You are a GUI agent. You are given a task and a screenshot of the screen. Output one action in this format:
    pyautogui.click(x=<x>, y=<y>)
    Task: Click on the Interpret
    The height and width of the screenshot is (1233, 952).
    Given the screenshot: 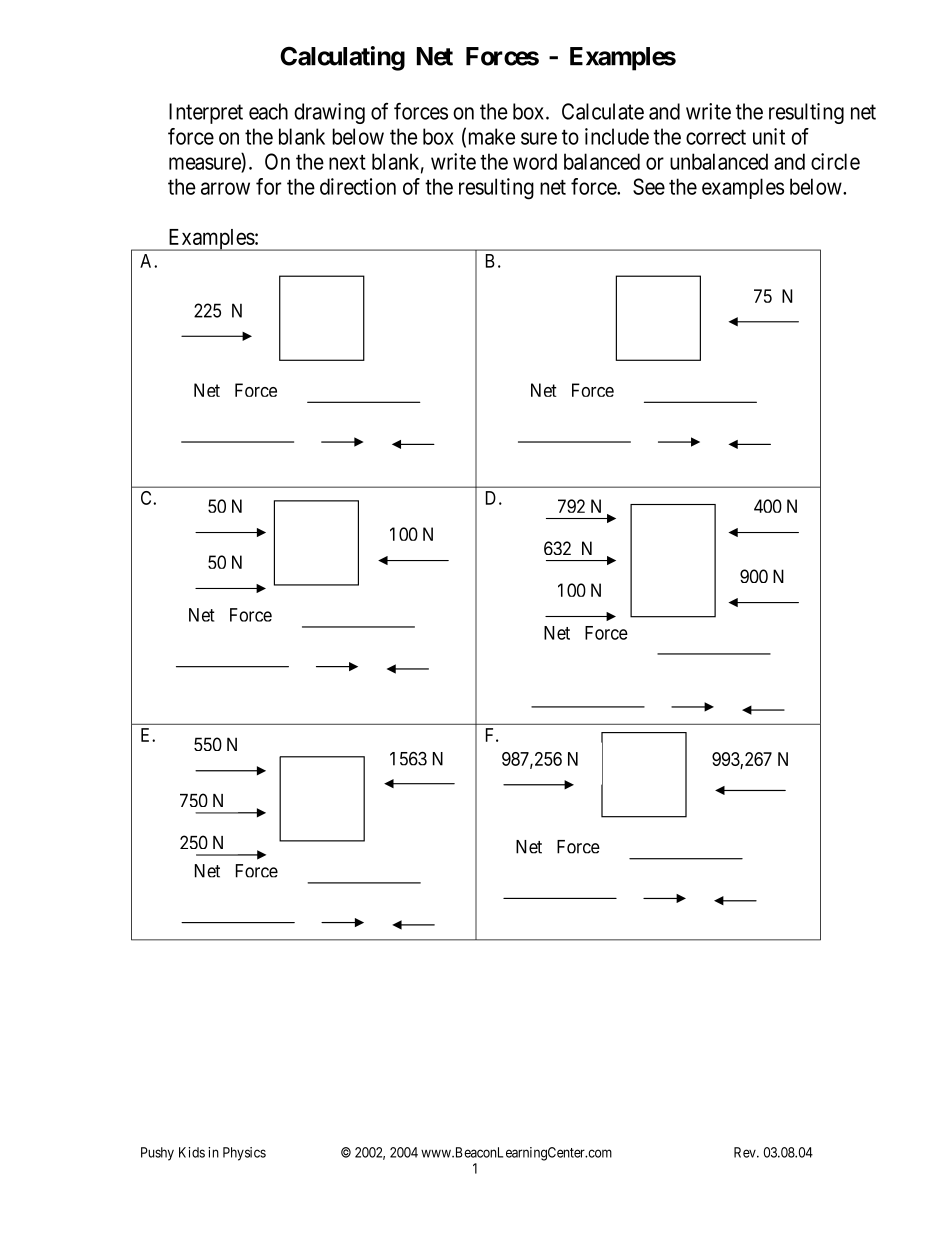 What is the action you would take?
    pyautogui.click(x=206, y=113)
